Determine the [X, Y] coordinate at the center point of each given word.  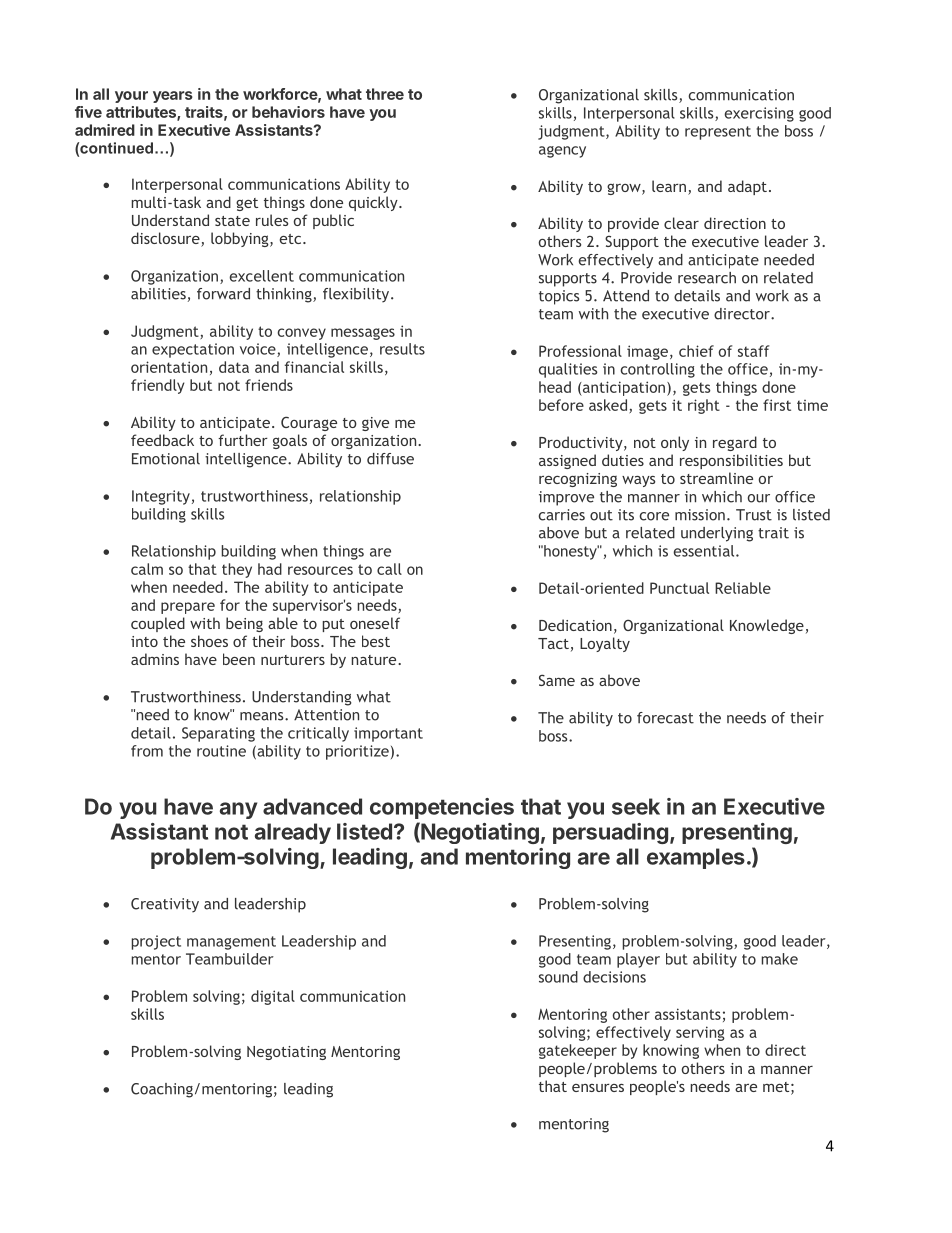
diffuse [390, 459]
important [388, 734]
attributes [142, 113]
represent [718, 133]
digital [273, 997]
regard [735, 443]
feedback [162, 440]
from [147, 751]
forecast [665, 718]
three [385, 94]
